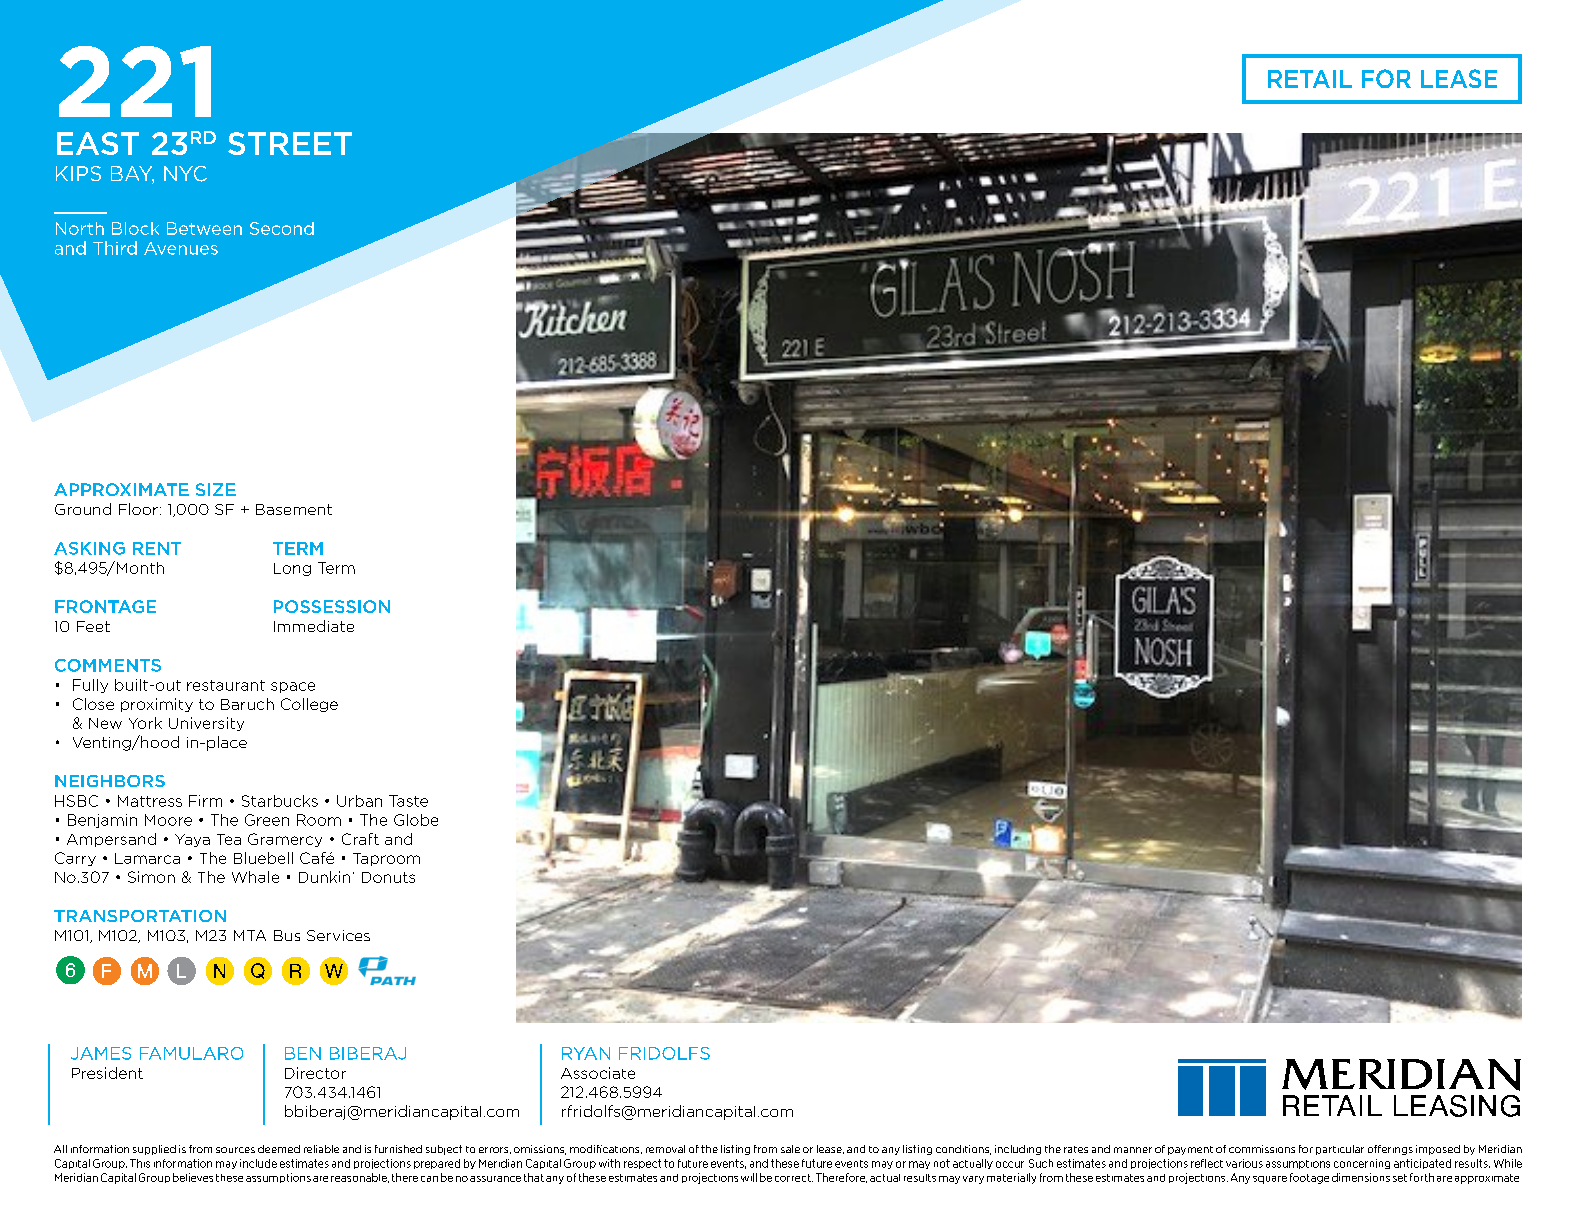 This page has height=1218, width=1576. What do you see at coordinates (282, 228) in the page?
I see `Second` at bounding box center [282, 228].
